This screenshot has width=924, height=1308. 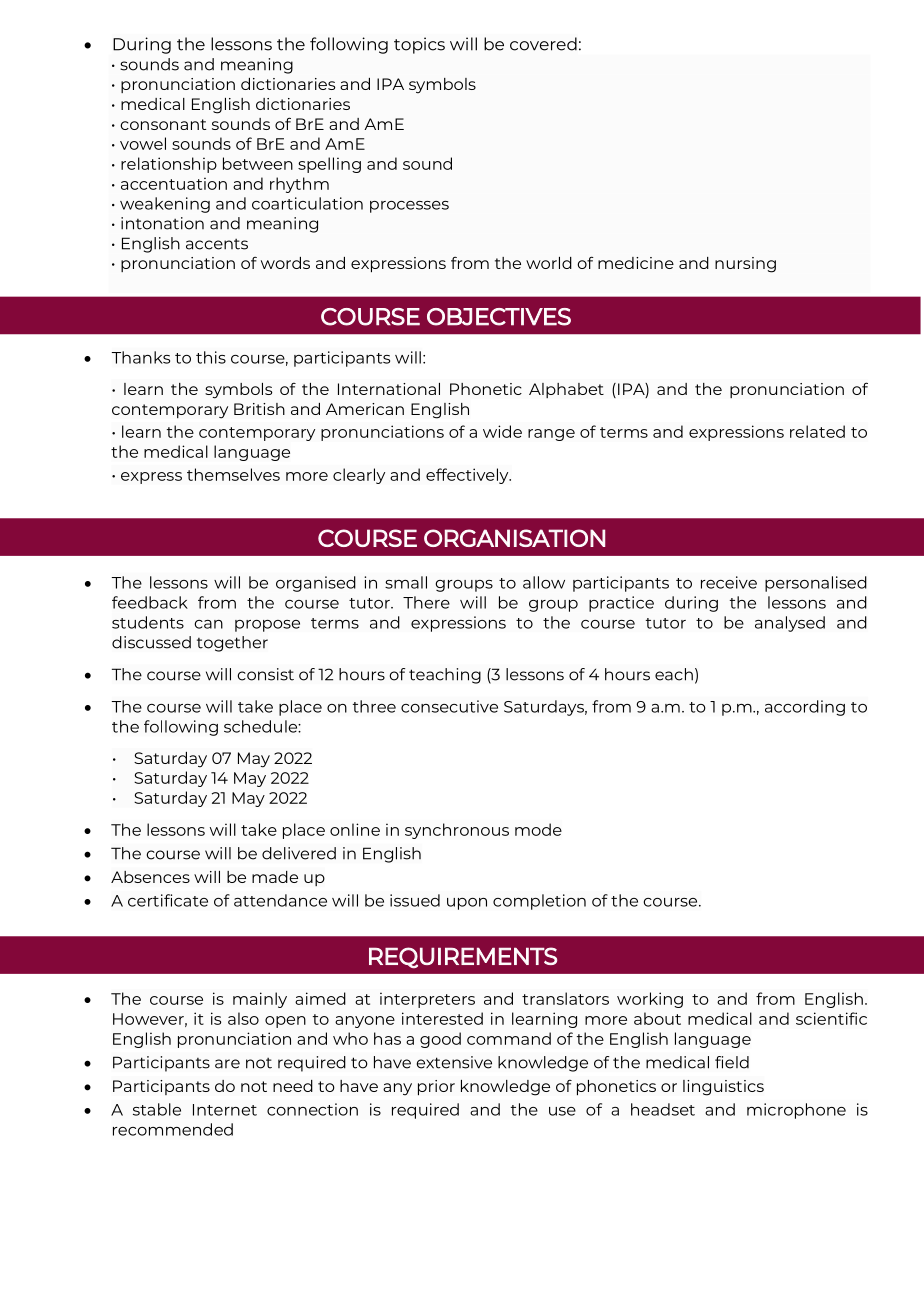 I want to click on nursing, so click(x=745, y=265).
